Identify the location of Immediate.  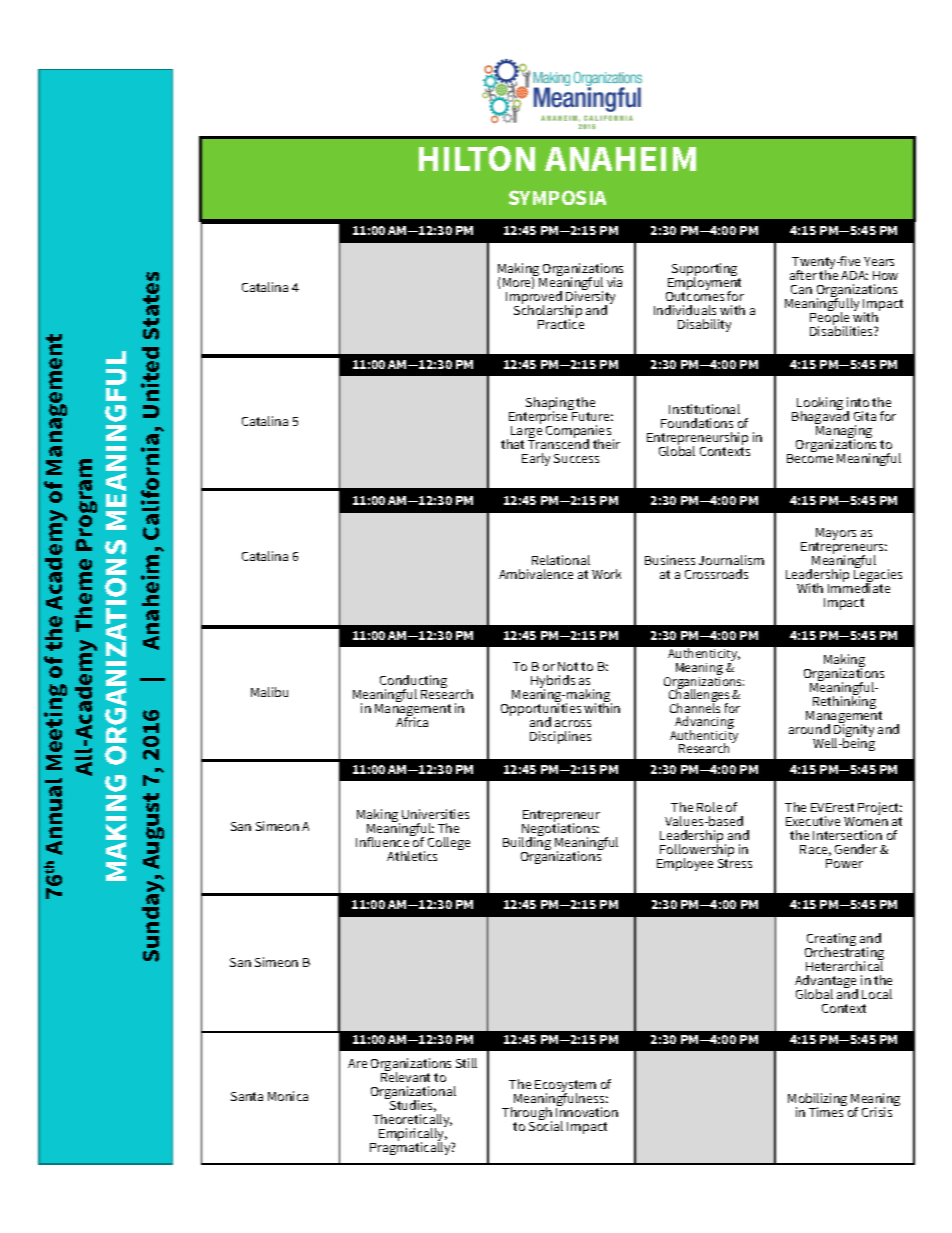
(859, 587).
